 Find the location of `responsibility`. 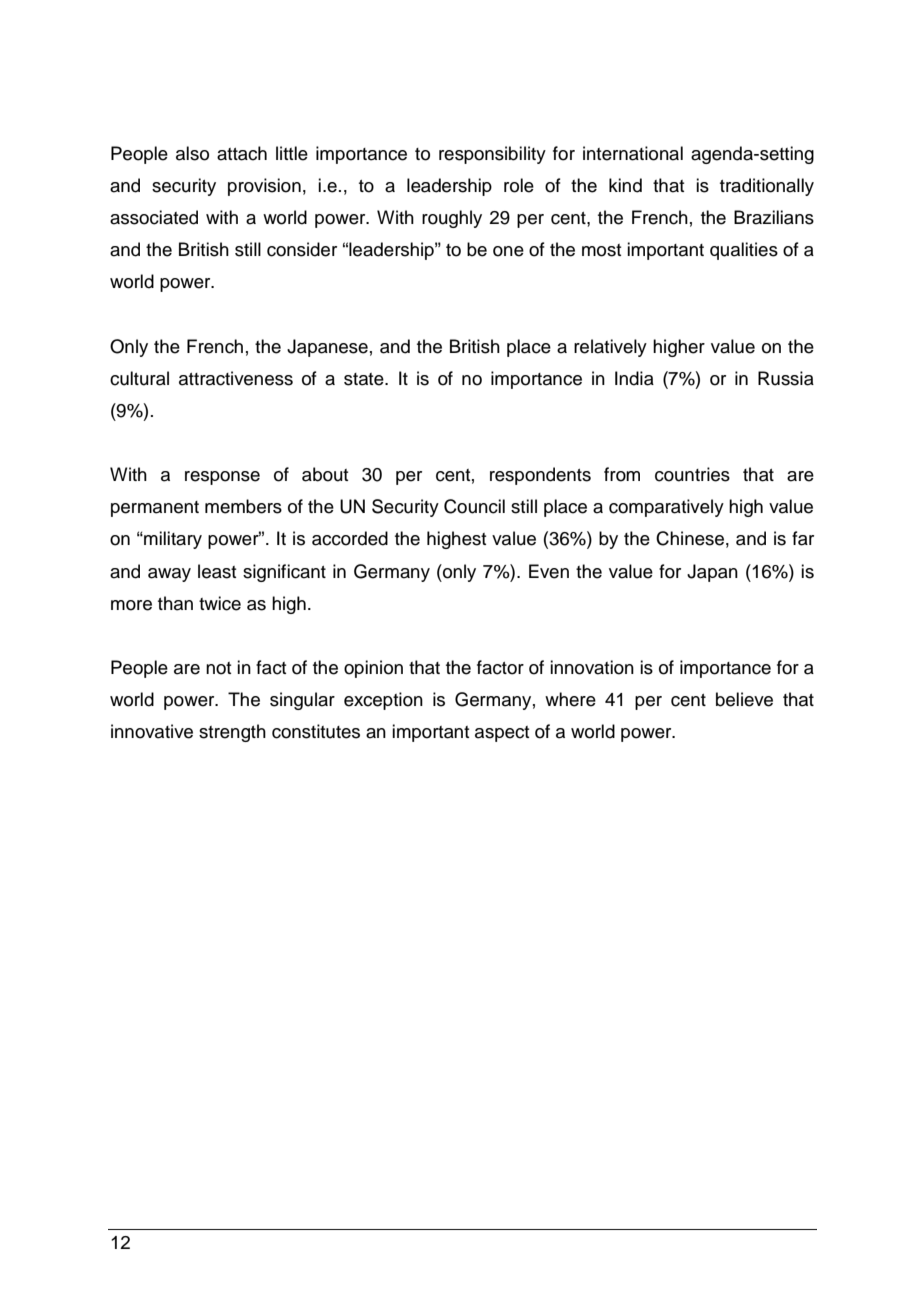

responsibility is located at coordinates (492, 155).
